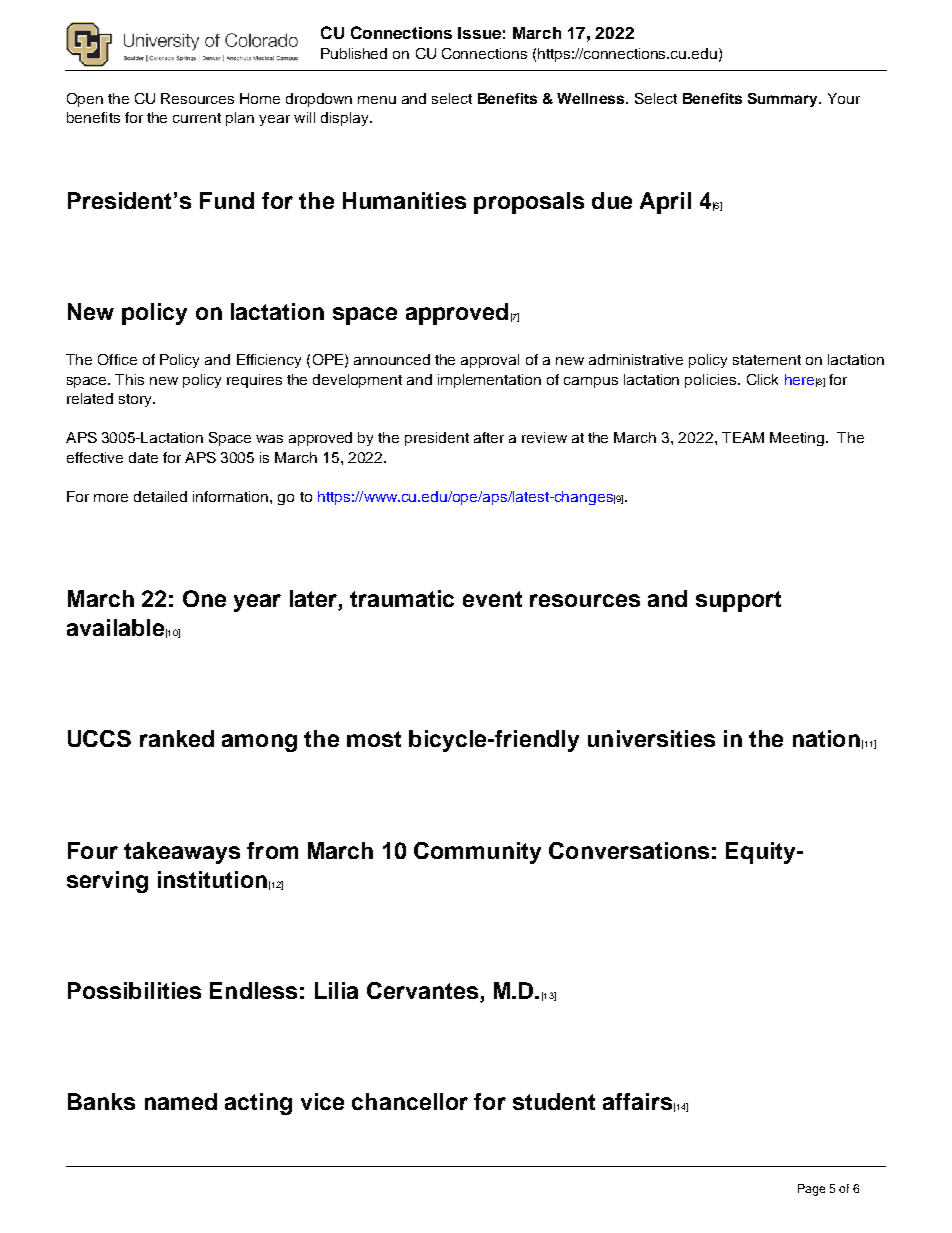 The image size is (952, 1233). I want to click on TEAM, so click(743, 437).
